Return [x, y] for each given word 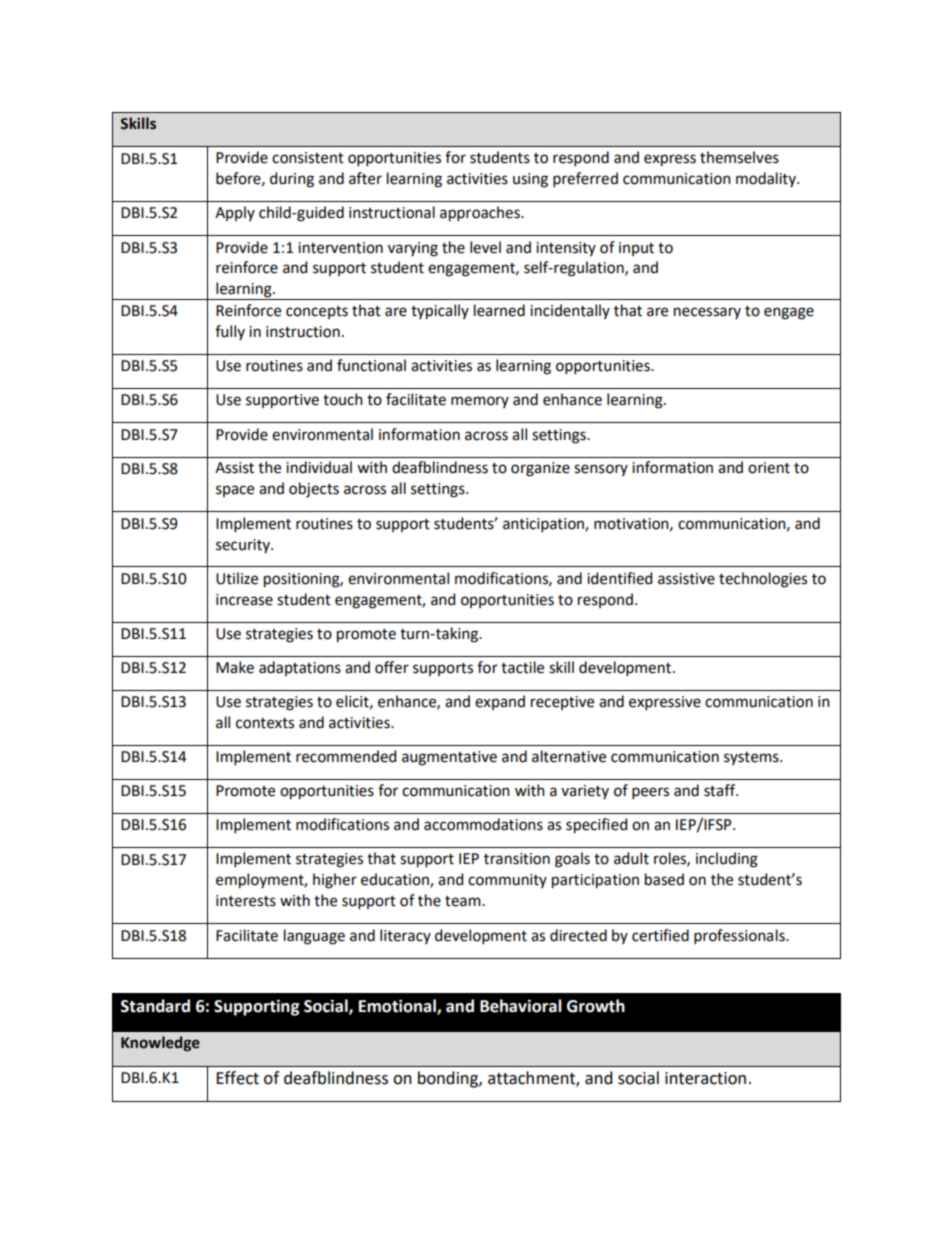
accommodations [483, 824]
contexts [265, 723]
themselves [739, 157]
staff [721, 790]
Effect [237, 1078]
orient [769, 468]
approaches [481, 214]
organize [540, 469]
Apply [235, 213]
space [235, 491]
